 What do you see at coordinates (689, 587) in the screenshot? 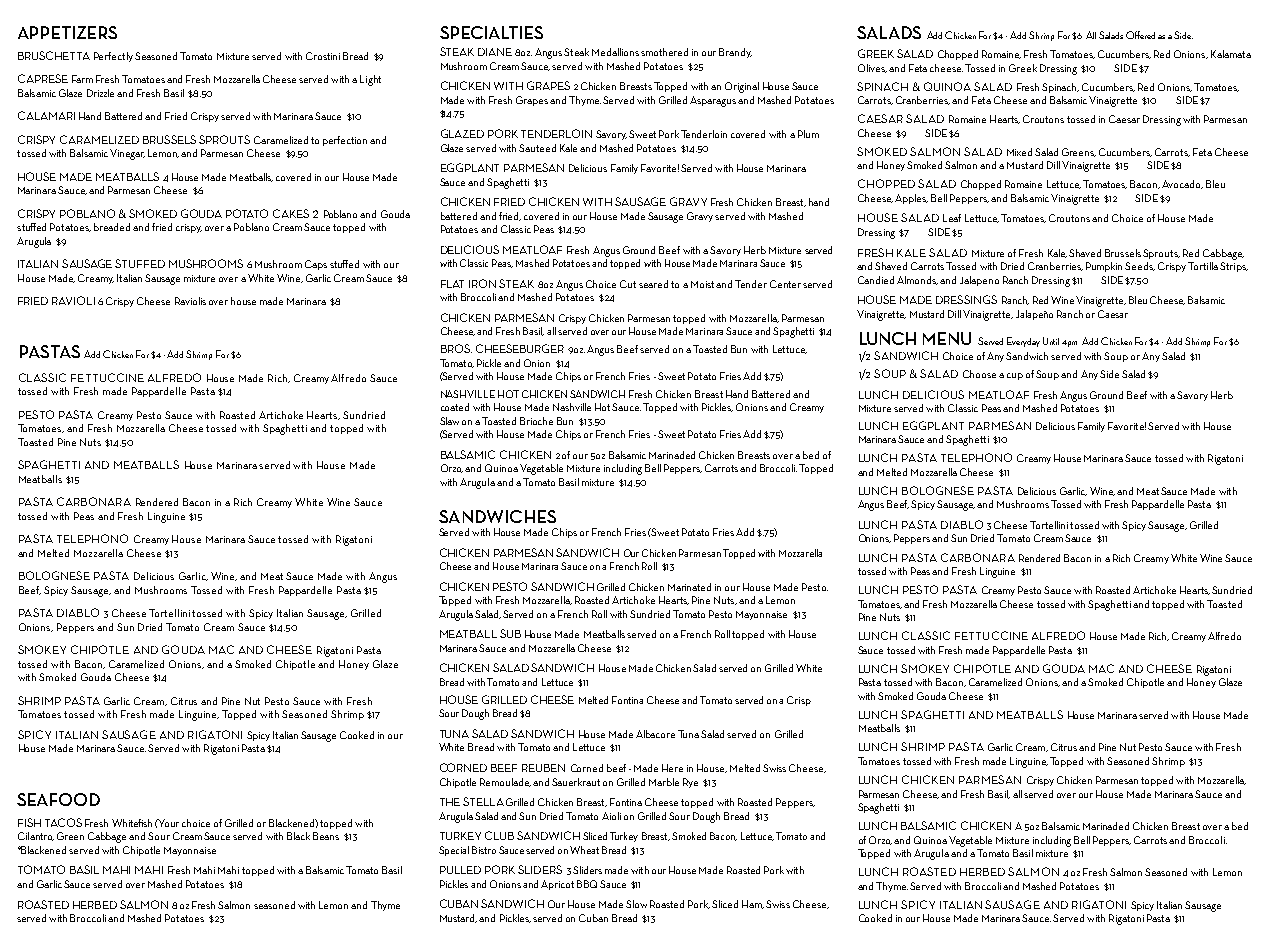
I see `Marinated` at bounding box center [689, 587].
